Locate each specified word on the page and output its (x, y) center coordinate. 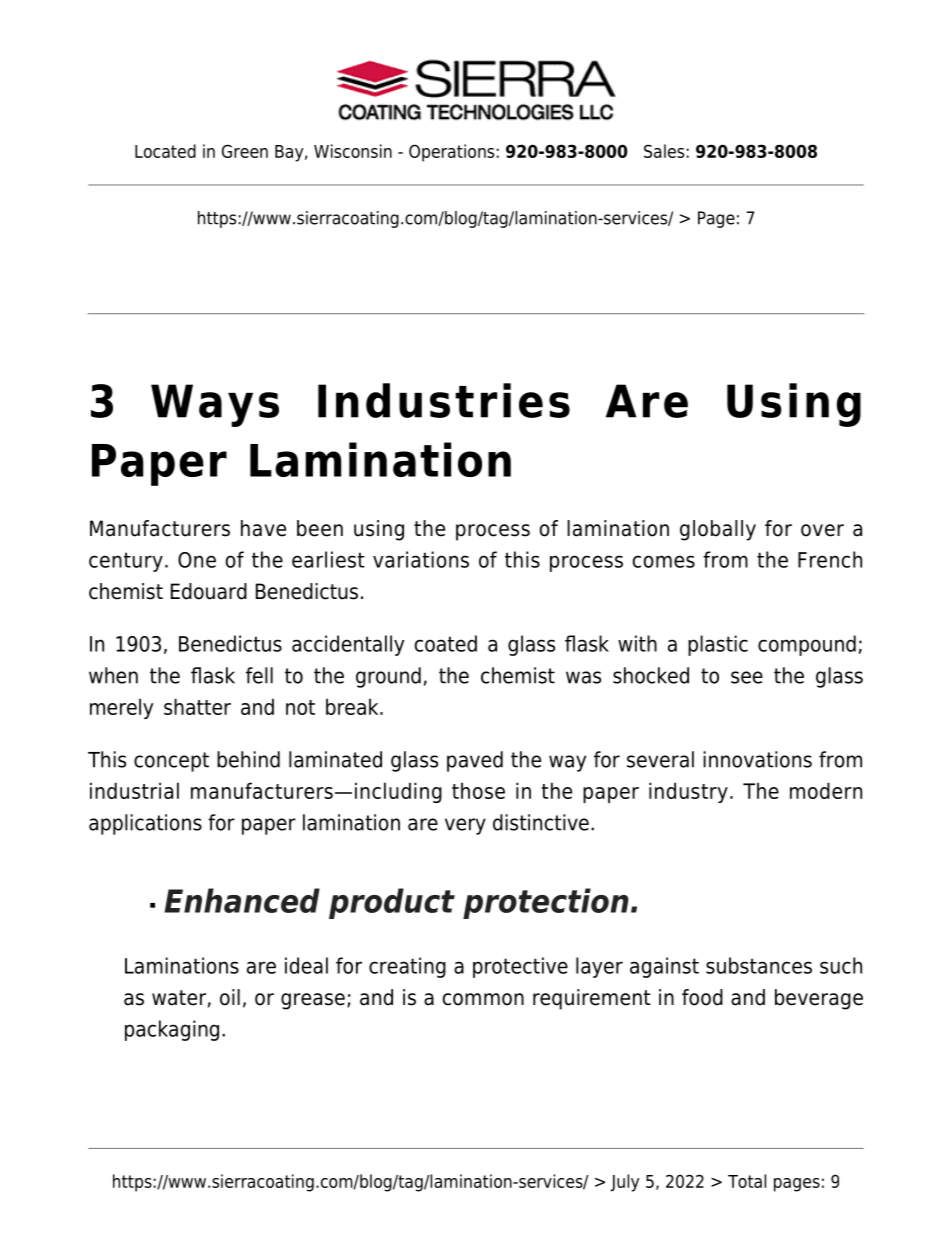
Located (165, 151)
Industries (444, 400)
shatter (197, 706)
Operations (451, 153)
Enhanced (242, 900)
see (747, 677)
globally (718, 530)
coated (446, 643)
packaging (172, 1030)
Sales (664, 151)
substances (759, 965)
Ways (215, 405)
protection (546, 903)
